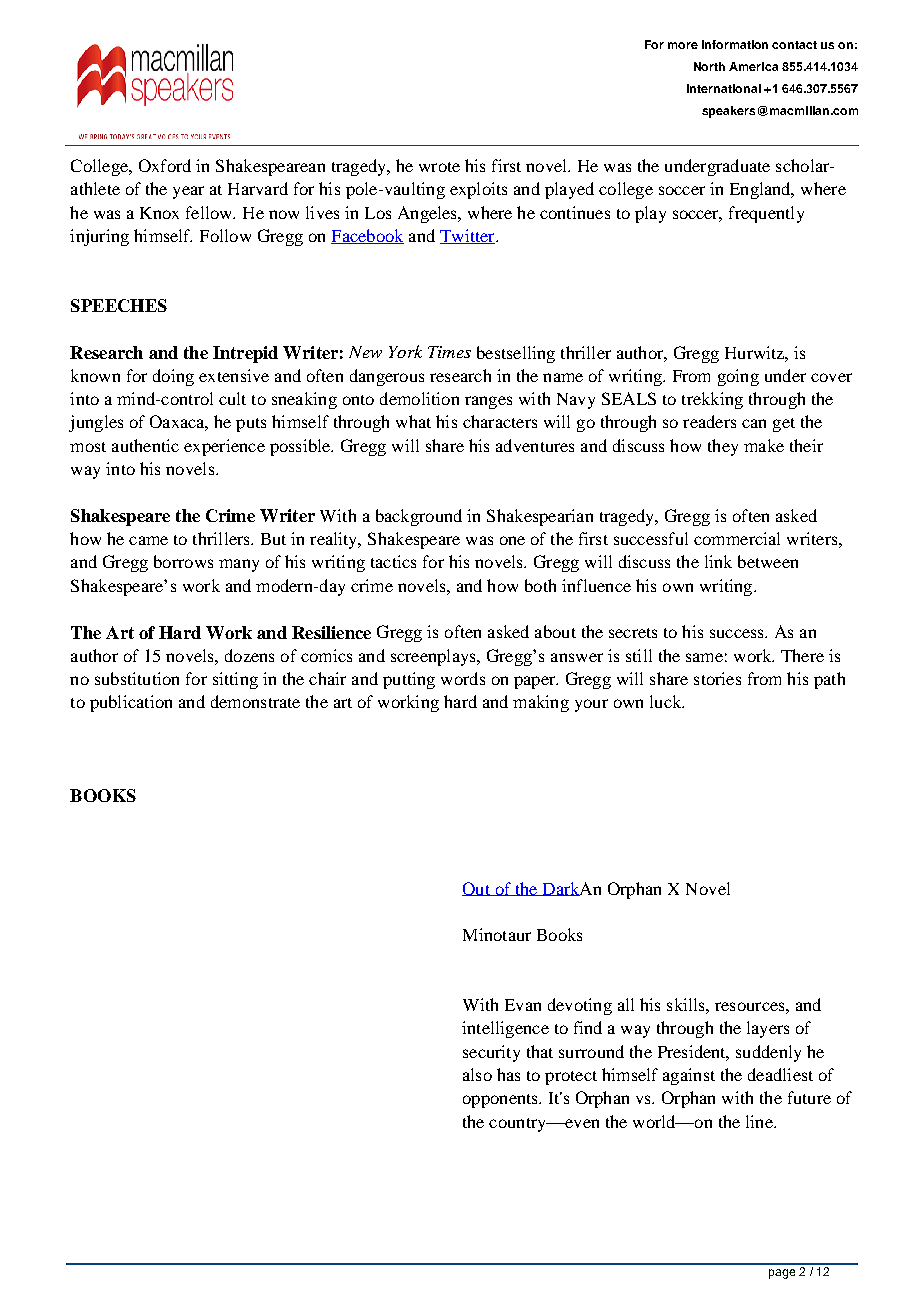 The width and height of the document is (924, 1308). I want to click on words, so click(463, 678).
